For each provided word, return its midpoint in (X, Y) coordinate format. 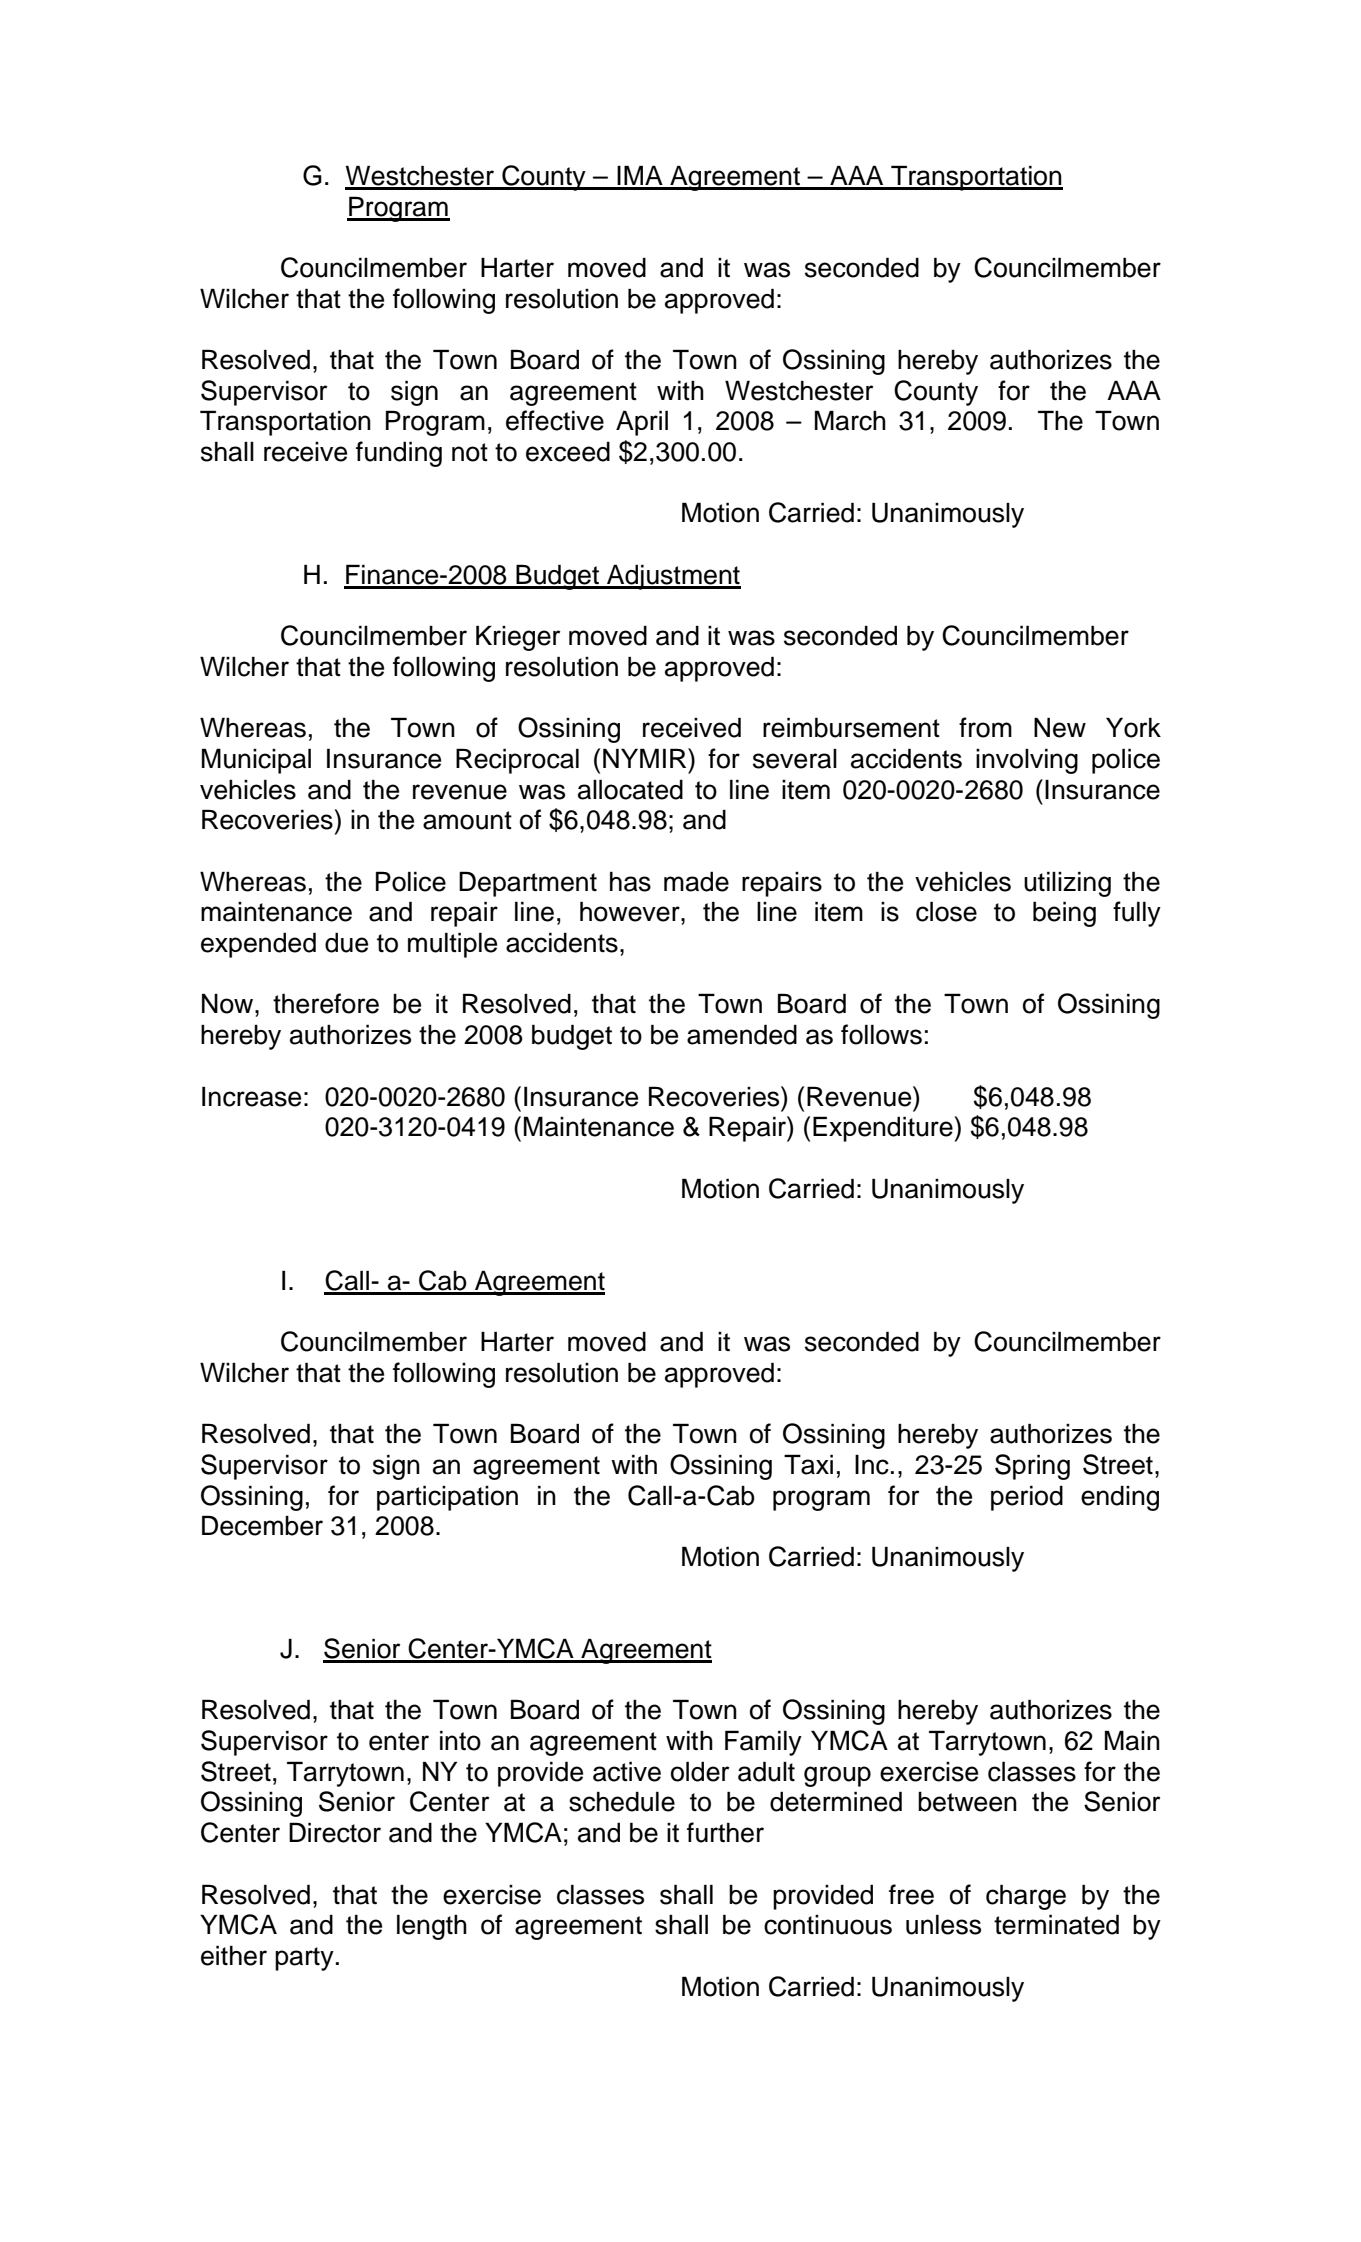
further (725, 1832)
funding (399, 454)
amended (742, 1034)
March (850, 420)
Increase (251, 1096)
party (304, 1959)
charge (1026, 1897)
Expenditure (884, 1129)
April (642, 423)
